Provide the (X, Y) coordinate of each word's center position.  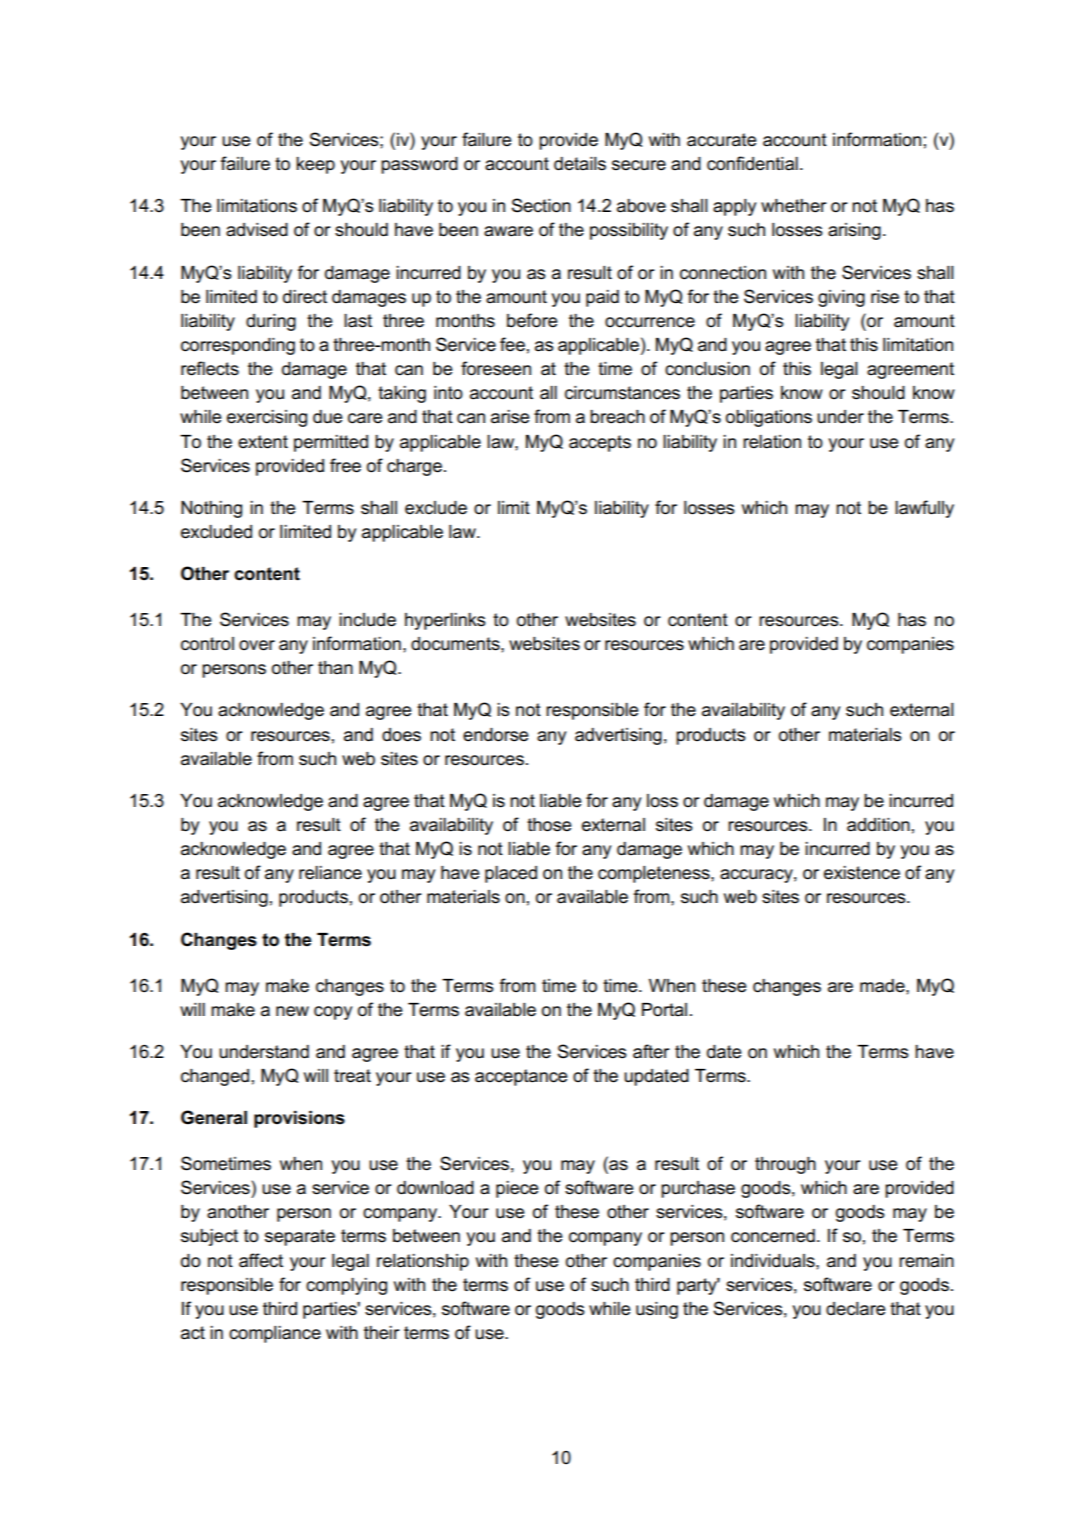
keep (315, 165)
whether (794, 206)
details (580, 164)
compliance (275, 1334)
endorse (495, 735)
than (335, 668)
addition (878, 825)
